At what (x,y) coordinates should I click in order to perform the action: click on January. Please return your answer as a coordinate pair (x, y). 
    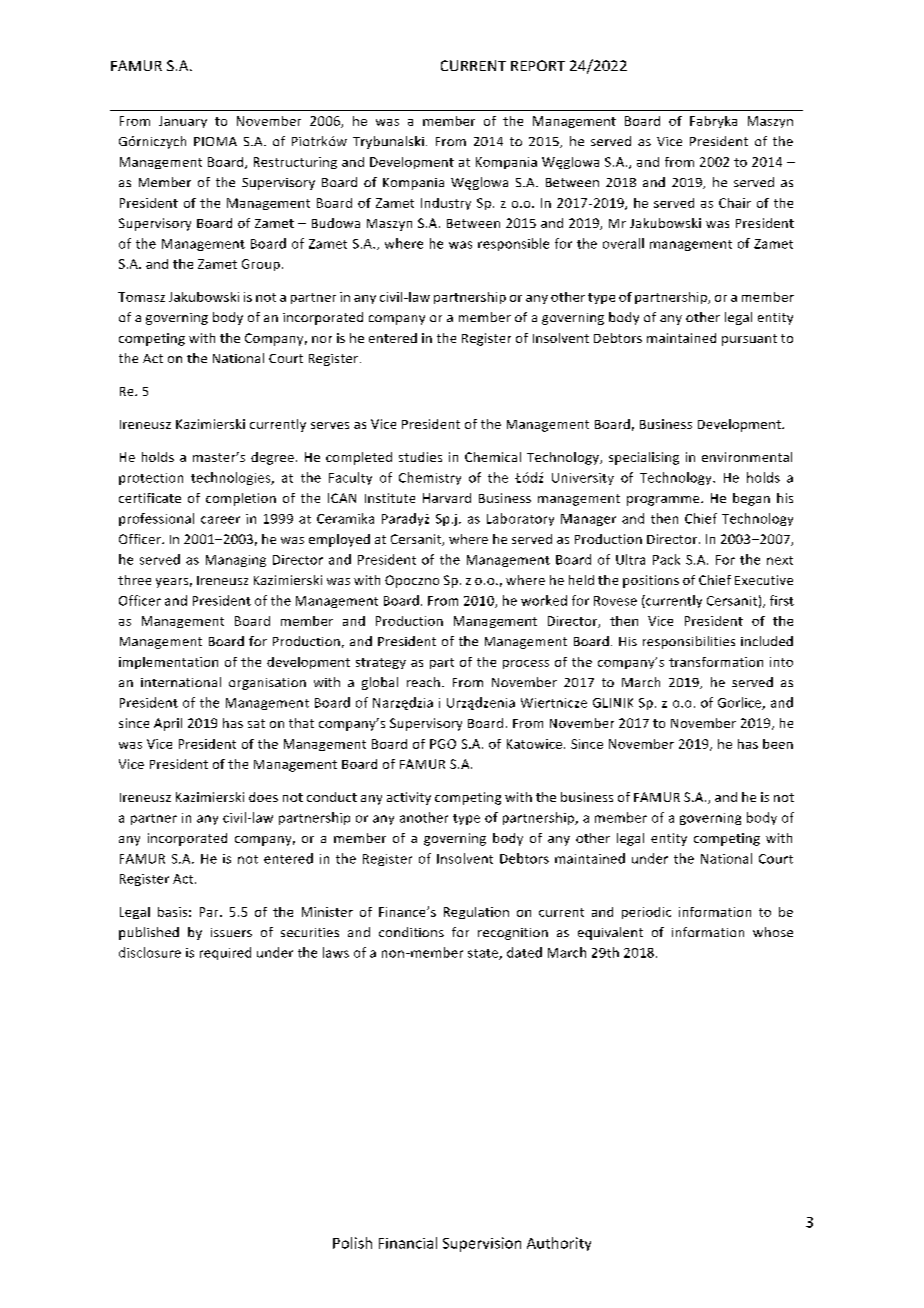
    Looking at the image, I should click on (183, 122).
